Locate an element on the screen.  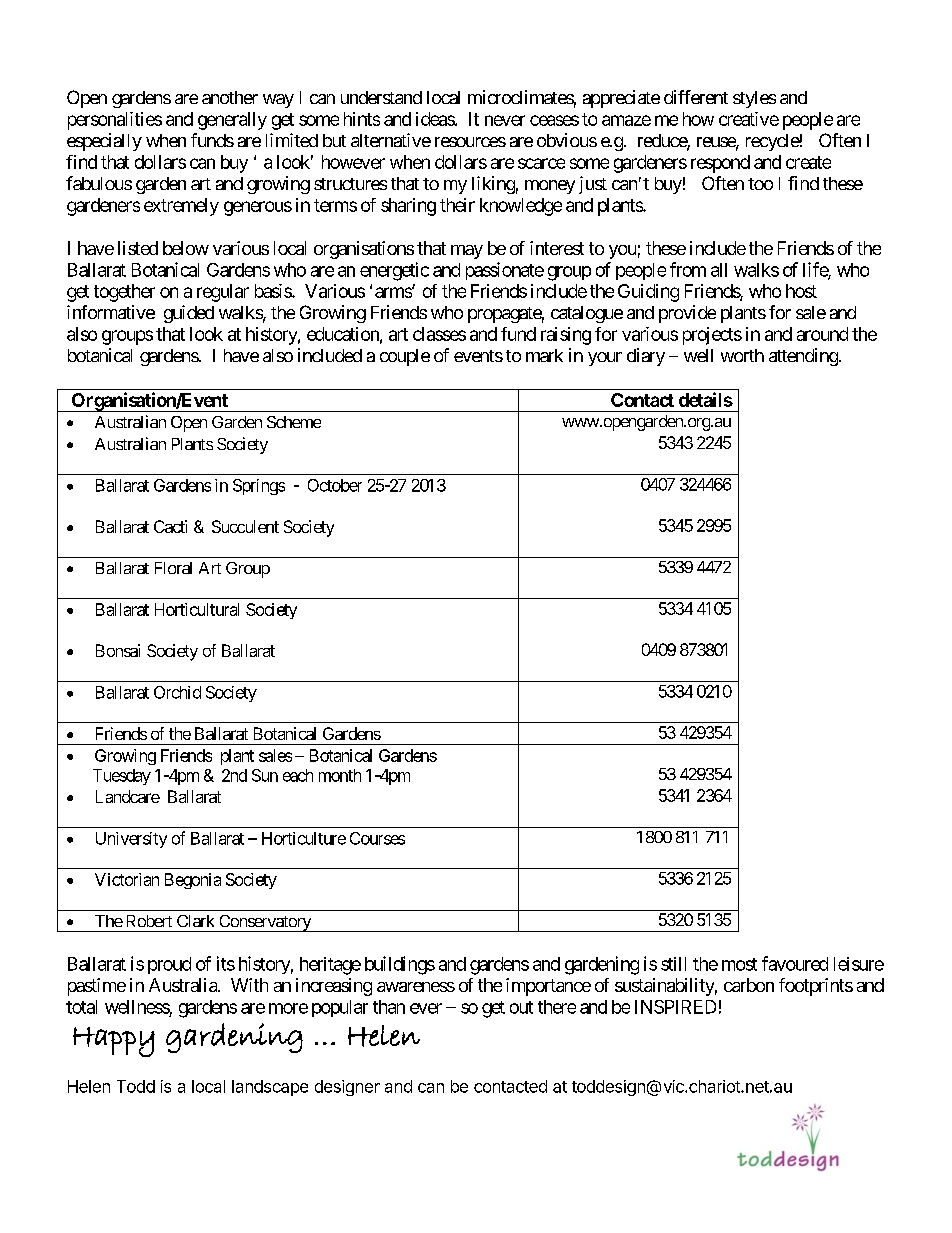
Floral is located at coordinates (173, 568).
